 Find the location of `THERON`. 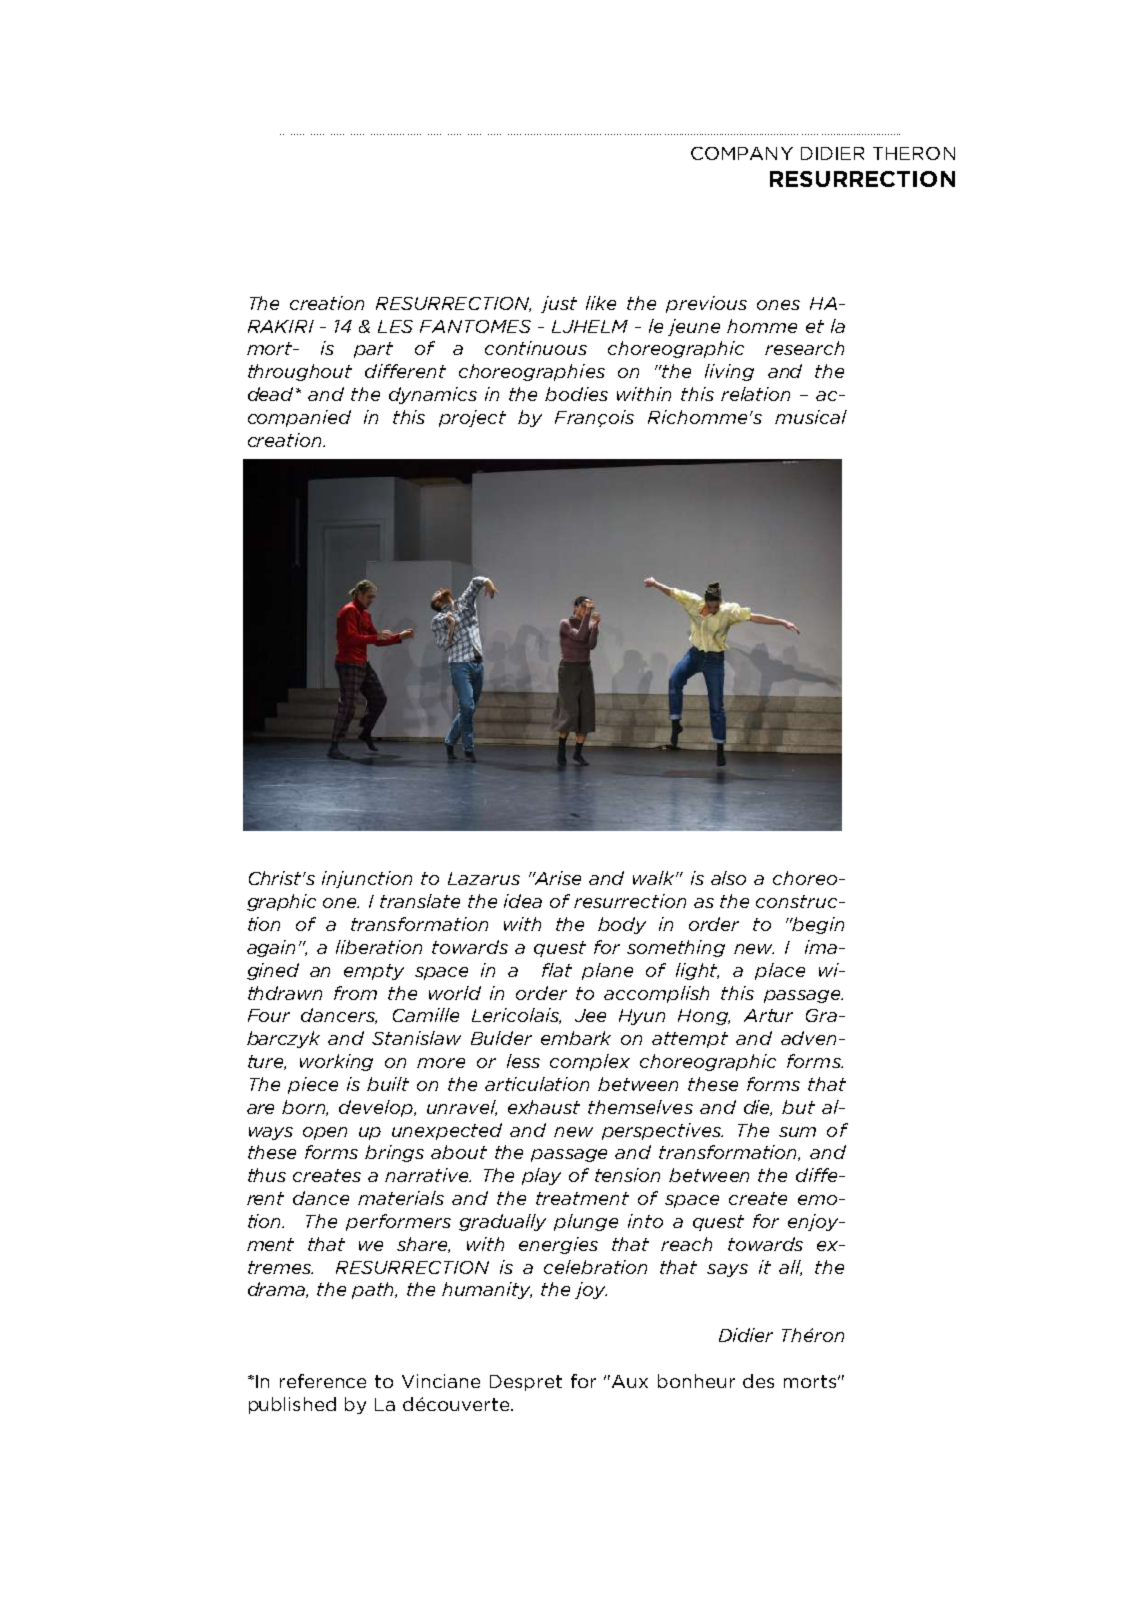

THERON is located at coordinates (914, 153).
